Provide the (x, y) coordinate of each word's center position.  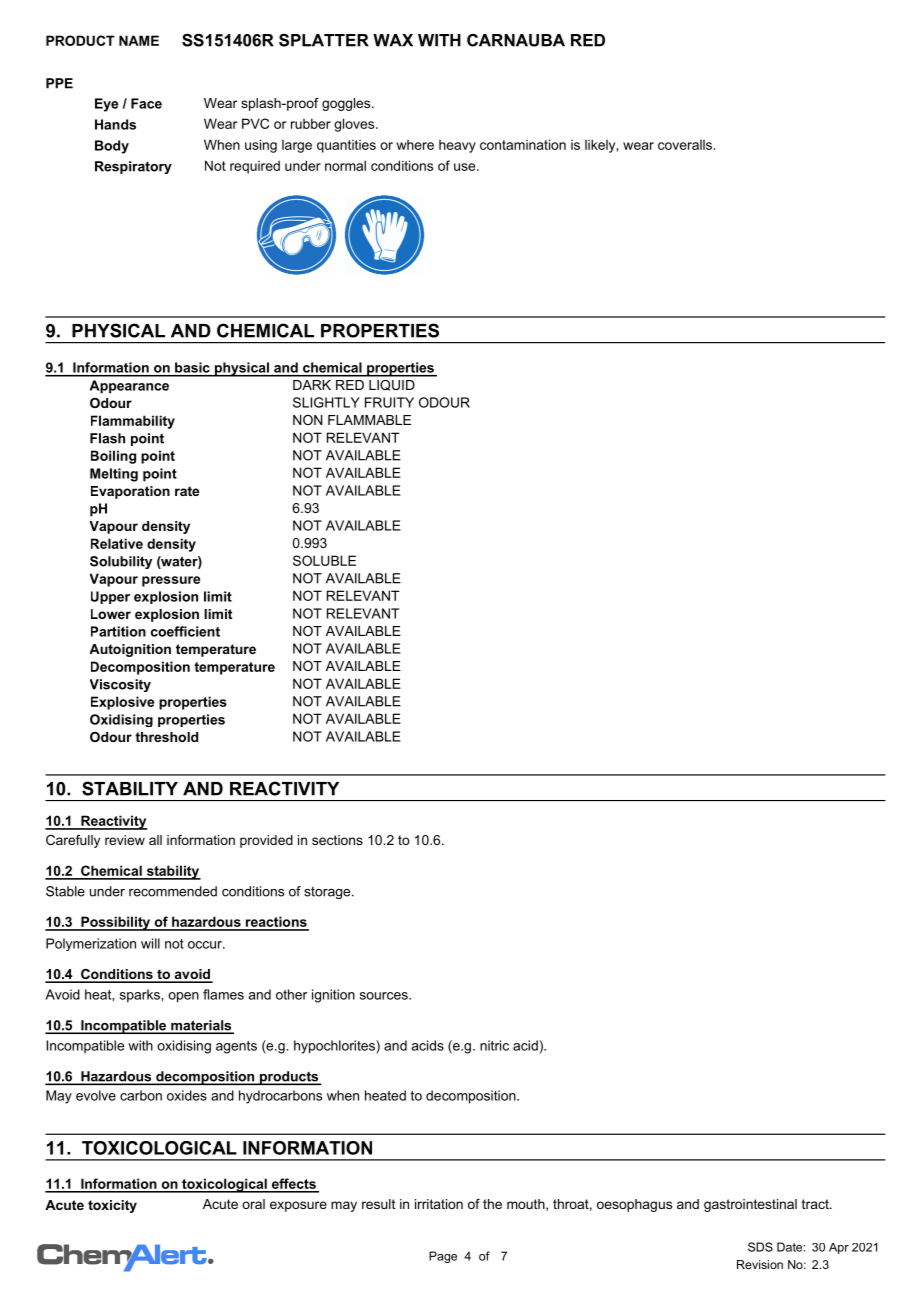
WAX (393, 40)
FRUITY (389, 402)
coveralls (686, 145)
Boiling (113, 457)
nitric (494, 1045)
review (125, 840)
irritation (439, 1204)
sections (337, 840)
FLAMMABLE (369, 420)
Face (146, 103)
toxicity (112, 1206)
